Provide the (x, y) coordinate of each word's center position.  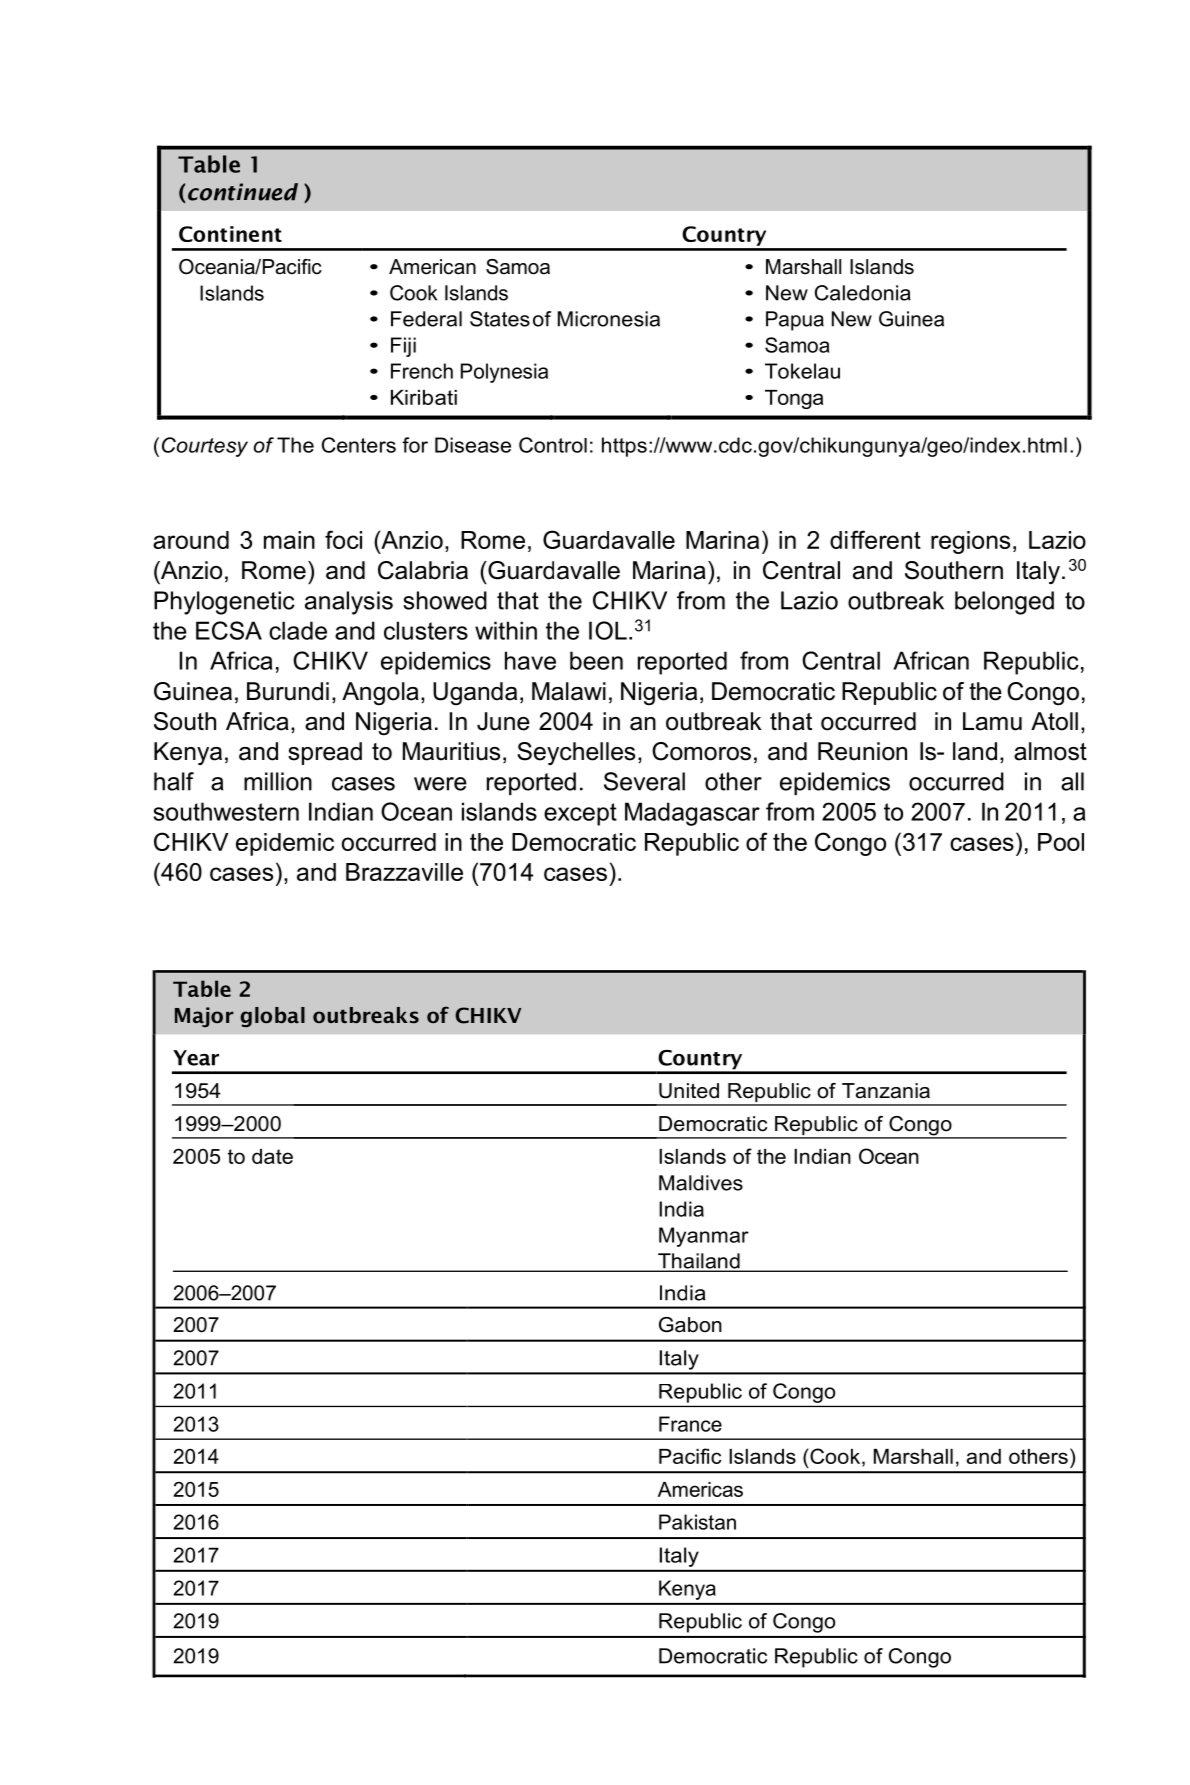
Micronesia (609, 319)
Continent (230, 234)
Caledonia (863, 293)
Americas (700, 1489)
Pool (1061, 842)
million (278, 781)
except (580, 814)
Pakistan (697, 1522)
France (690, 1424)
